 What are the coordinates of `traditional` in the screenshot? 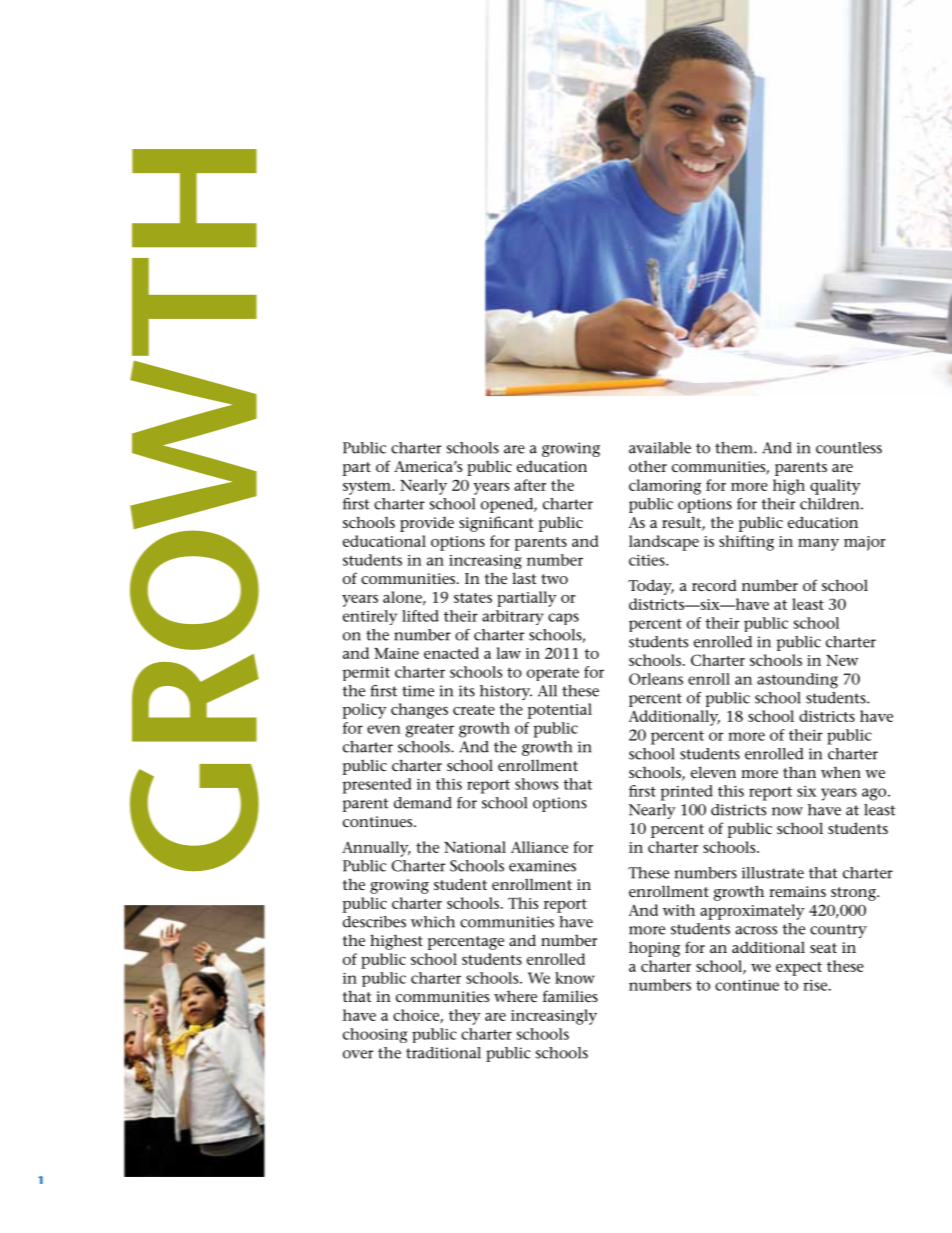 It's located at (443, 1053).
